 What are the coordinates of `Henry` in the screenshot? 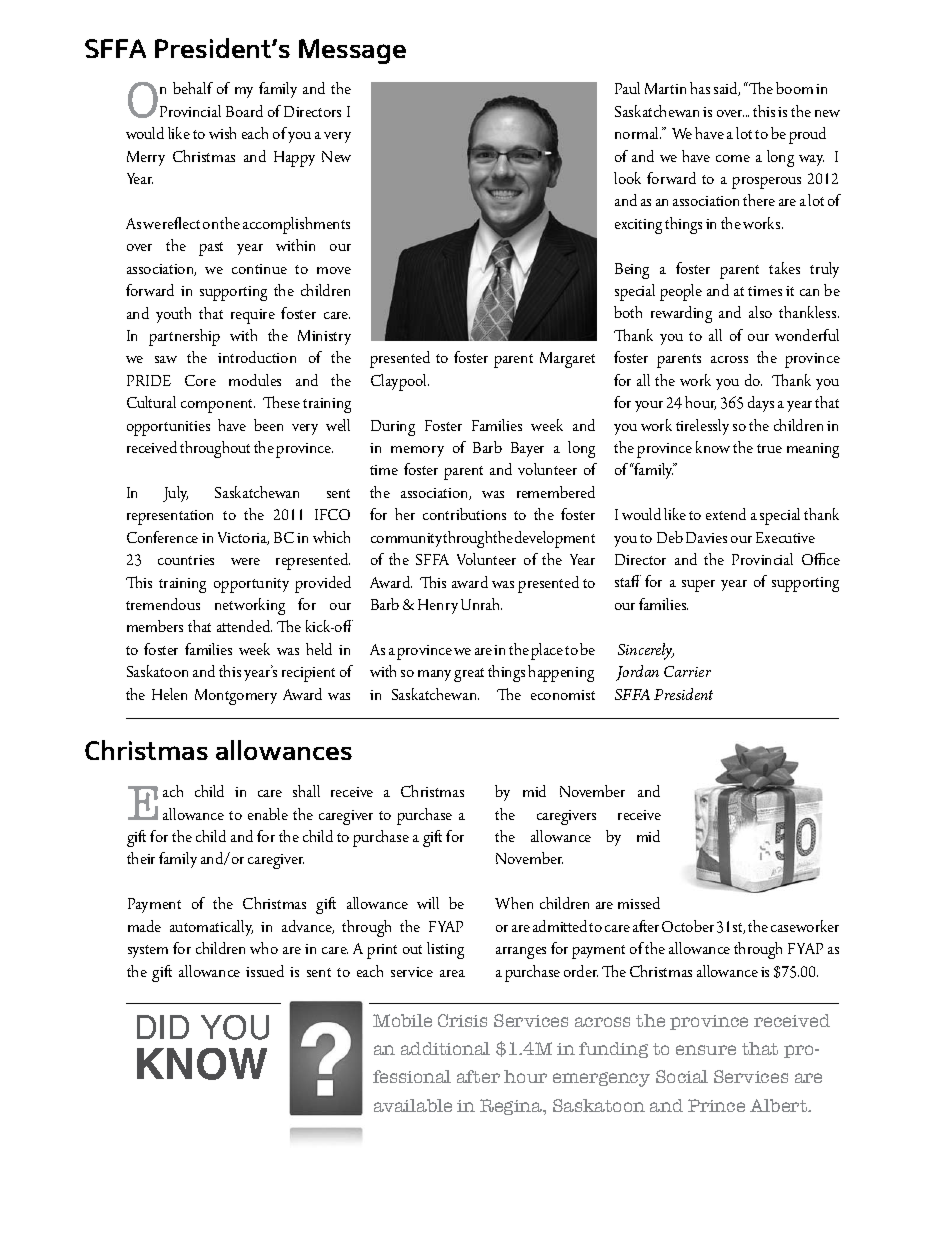 It's located at (438, 606).
